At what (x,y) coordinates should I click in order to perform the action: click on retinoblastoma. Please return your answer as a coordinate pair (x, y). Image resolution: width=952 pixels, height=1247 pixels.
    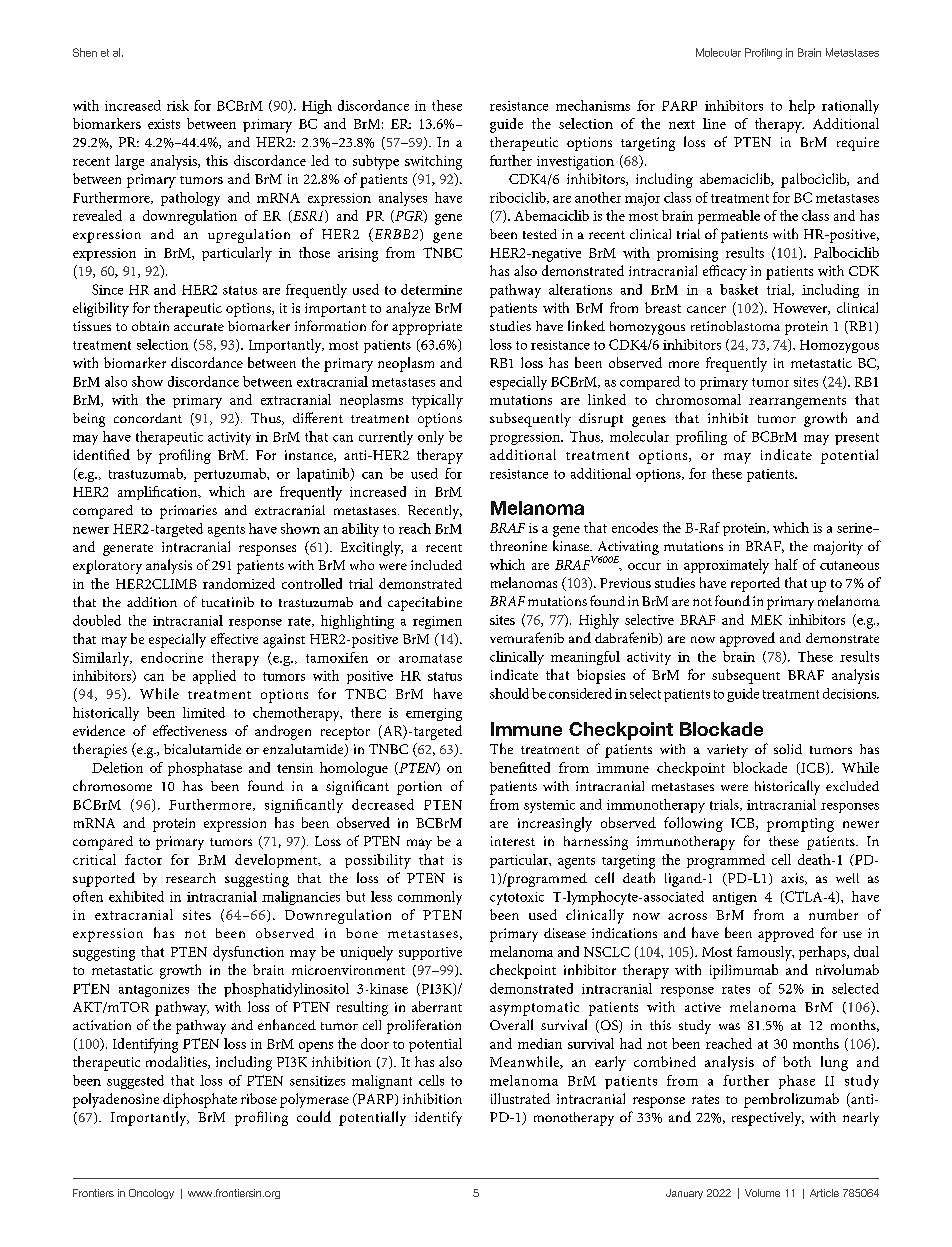
    Looking at the image, I should click on (735, 326).
